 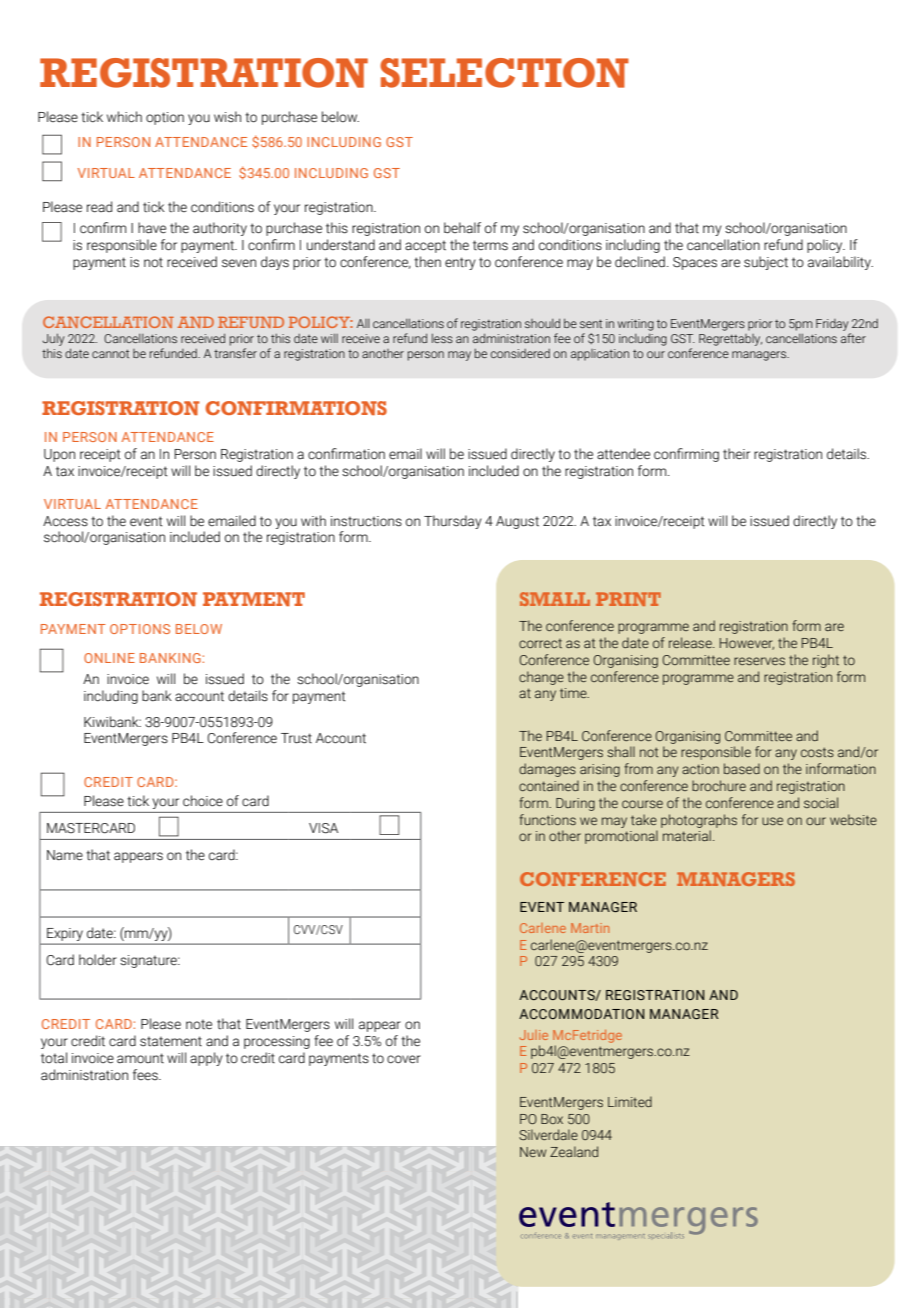 I want to click on Limited, so click(x=630, y=1101).
